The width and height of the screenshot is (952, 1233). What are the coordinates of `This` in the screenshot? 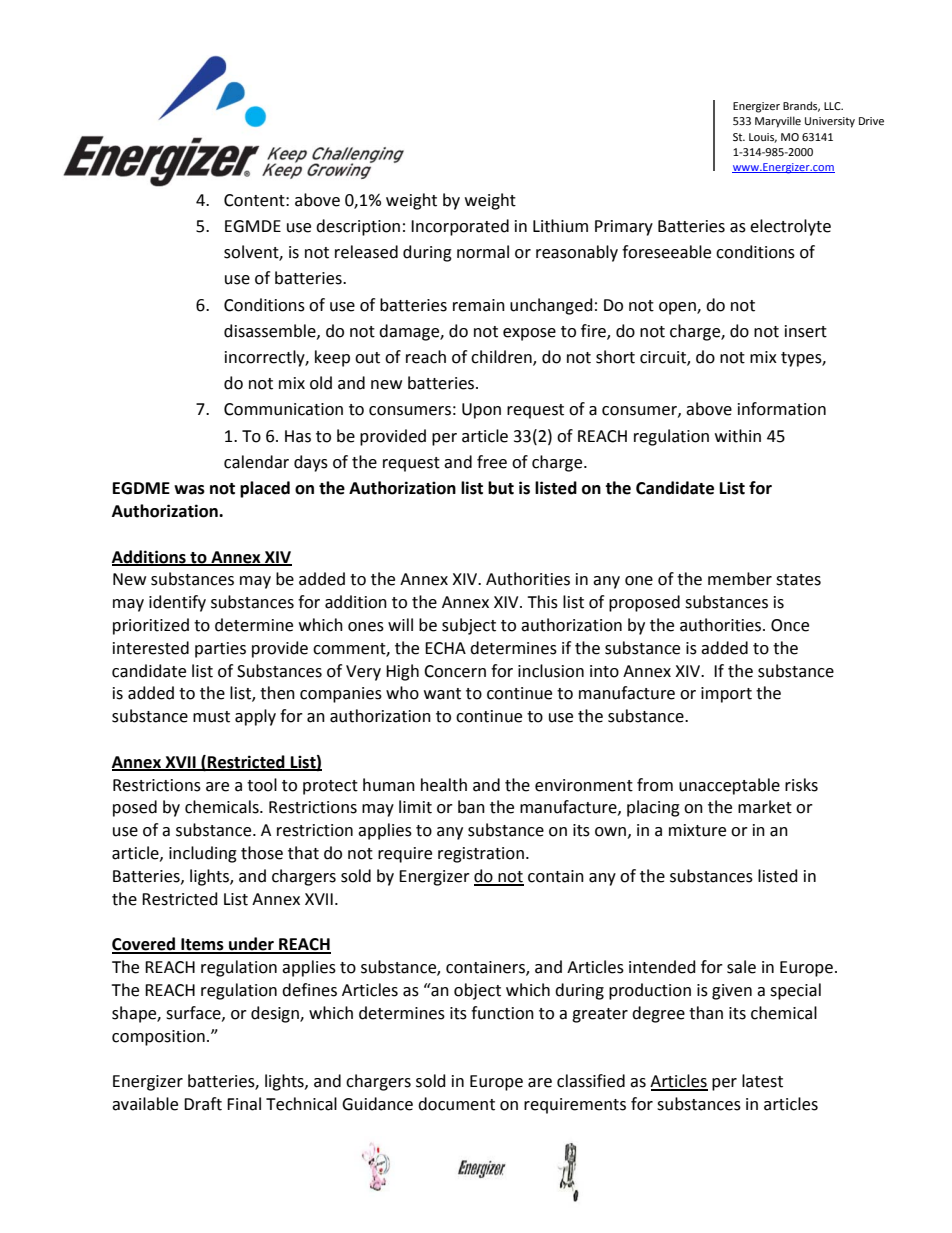 It's located at (542, 602).
